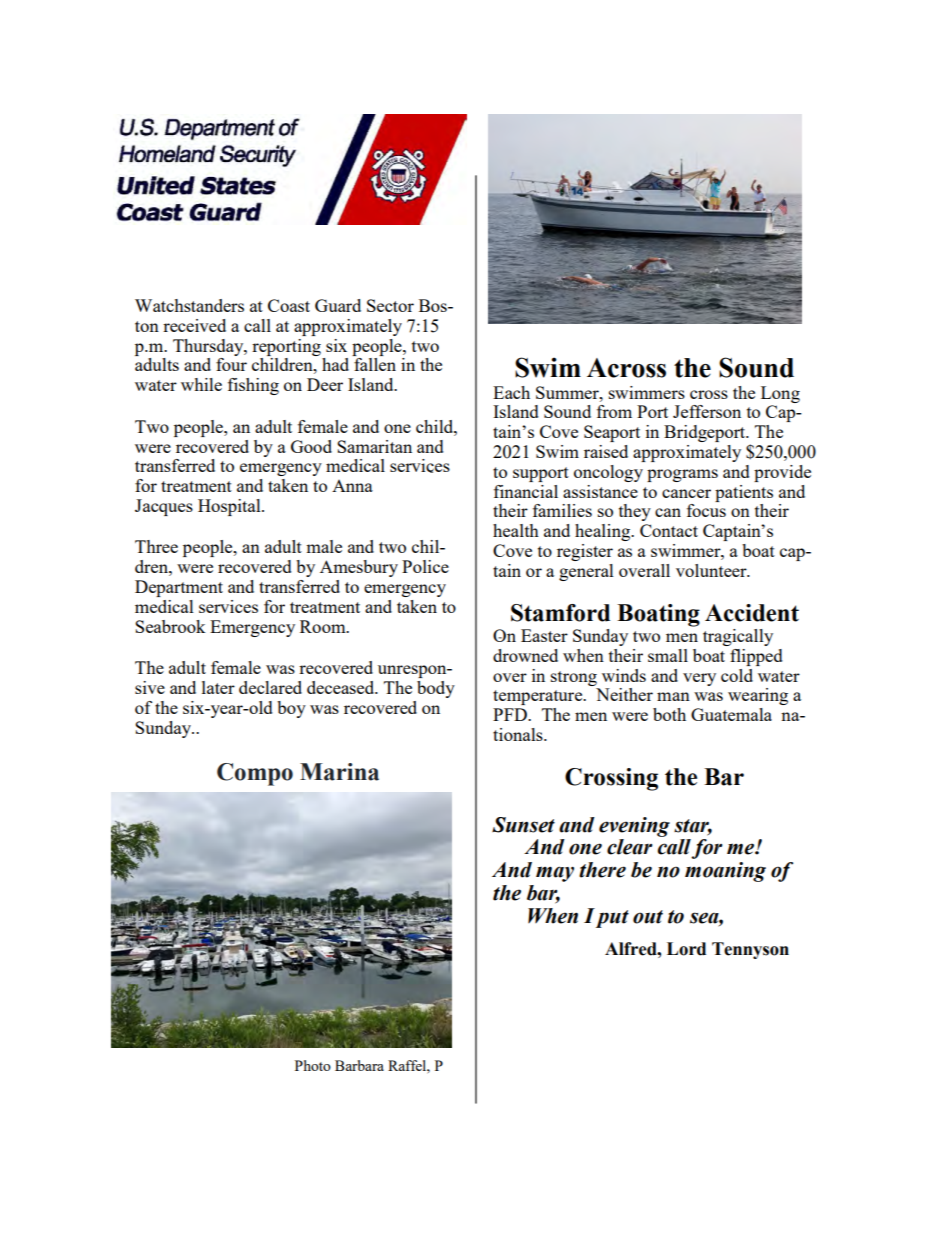 Image resolution: width=952 pixels, height=1233 pixels. What do you see at coordinates (780, 394) in the image?
I see `Long` at bounding box center [780, 394].
